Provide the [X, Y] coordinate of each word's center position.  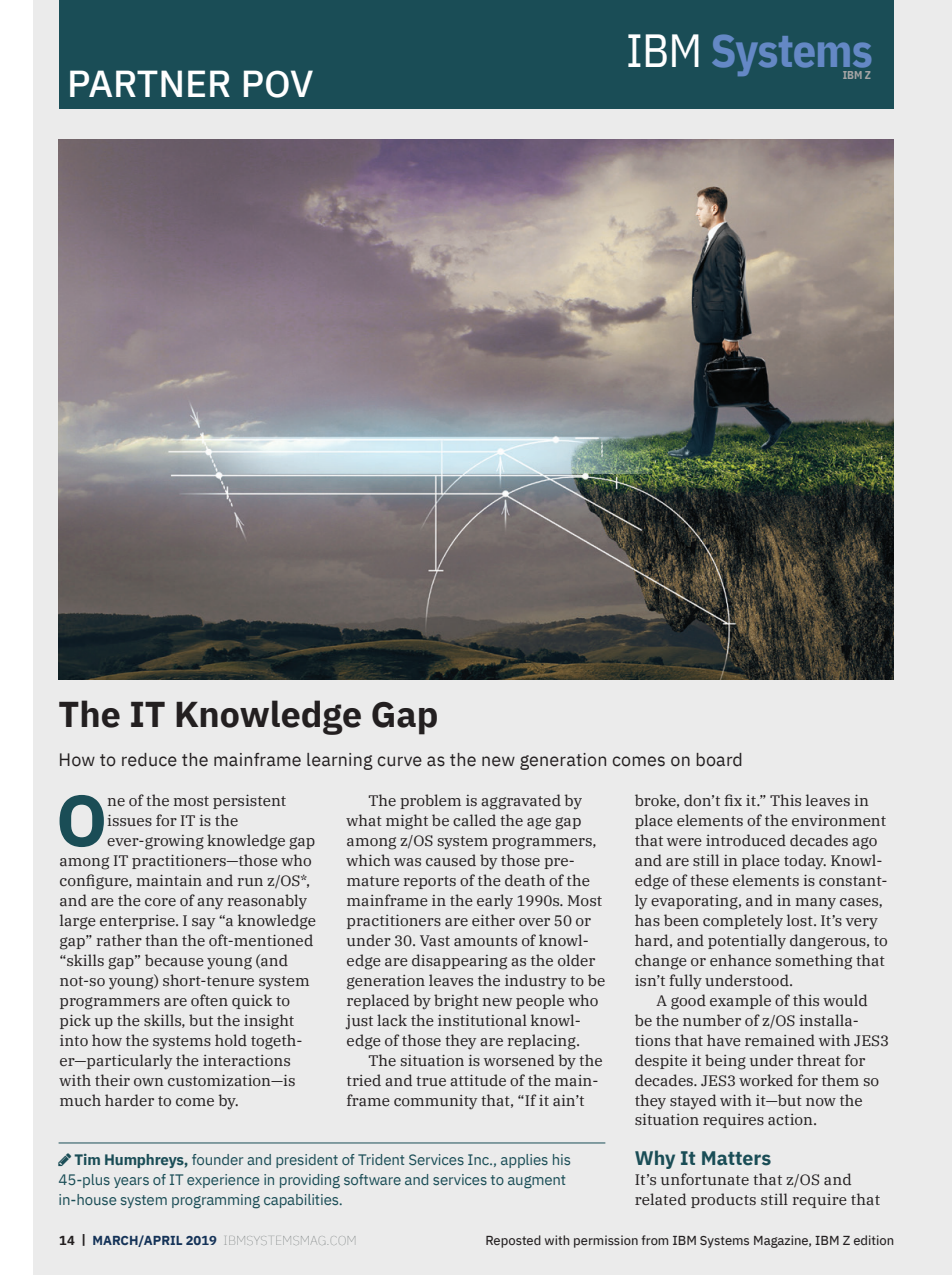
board [719, 760]
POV [278, 84]
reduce [149, 760]
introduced [746, 840]
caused [451, 860]
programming [216, 1201]
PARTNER [150, 83]
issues [130, 820]
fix [733, 800]
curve [399, 761]
